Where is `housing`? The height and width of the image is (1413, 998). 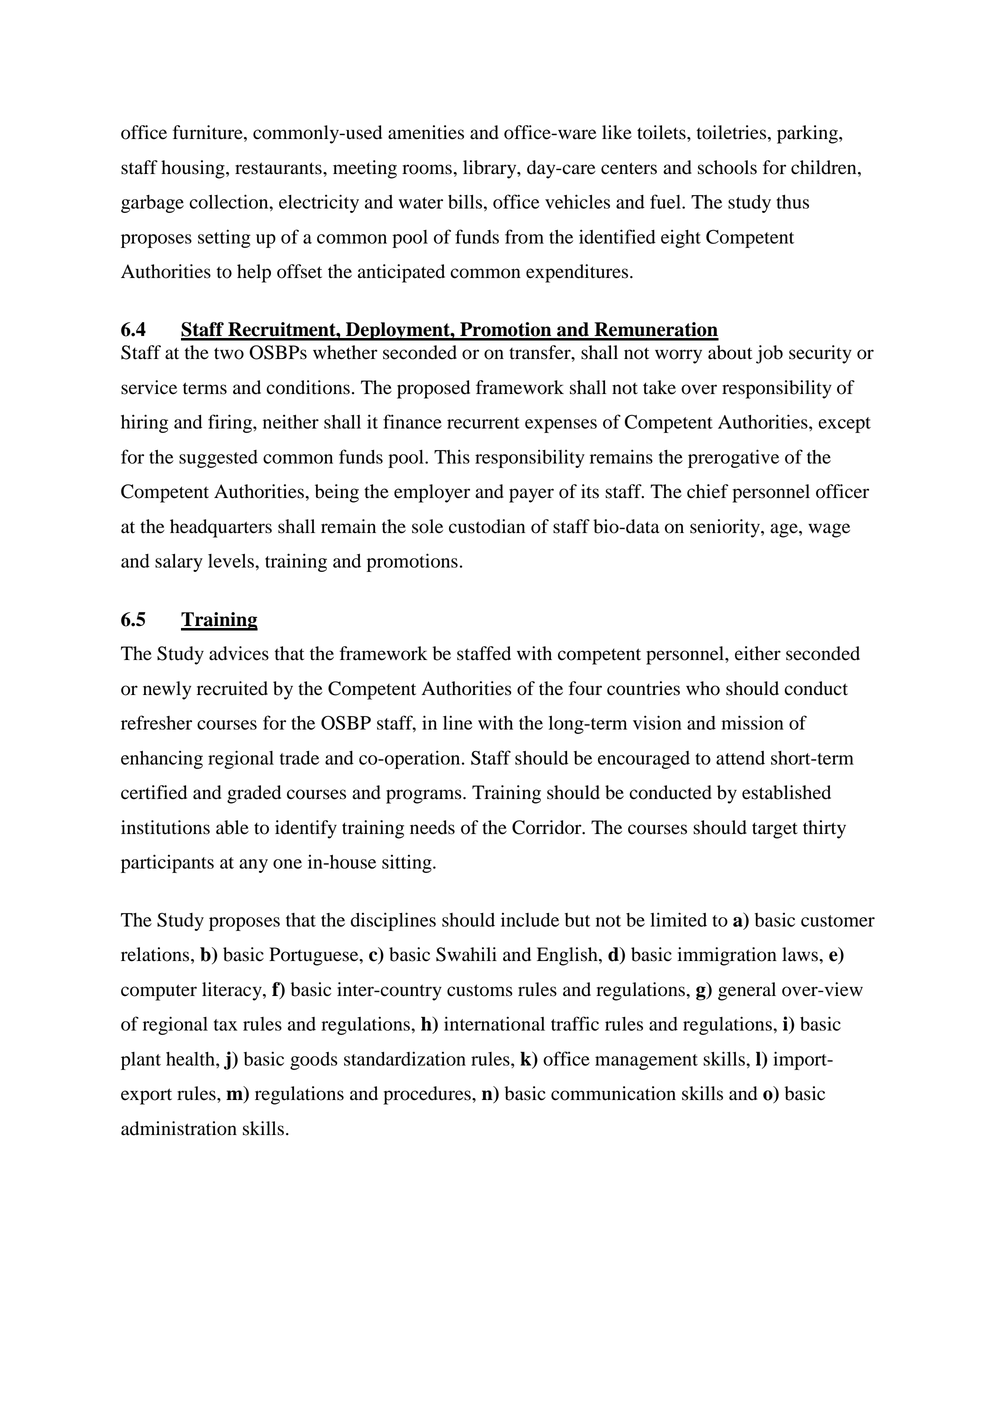 housing is located at coordinates (194, 169).
